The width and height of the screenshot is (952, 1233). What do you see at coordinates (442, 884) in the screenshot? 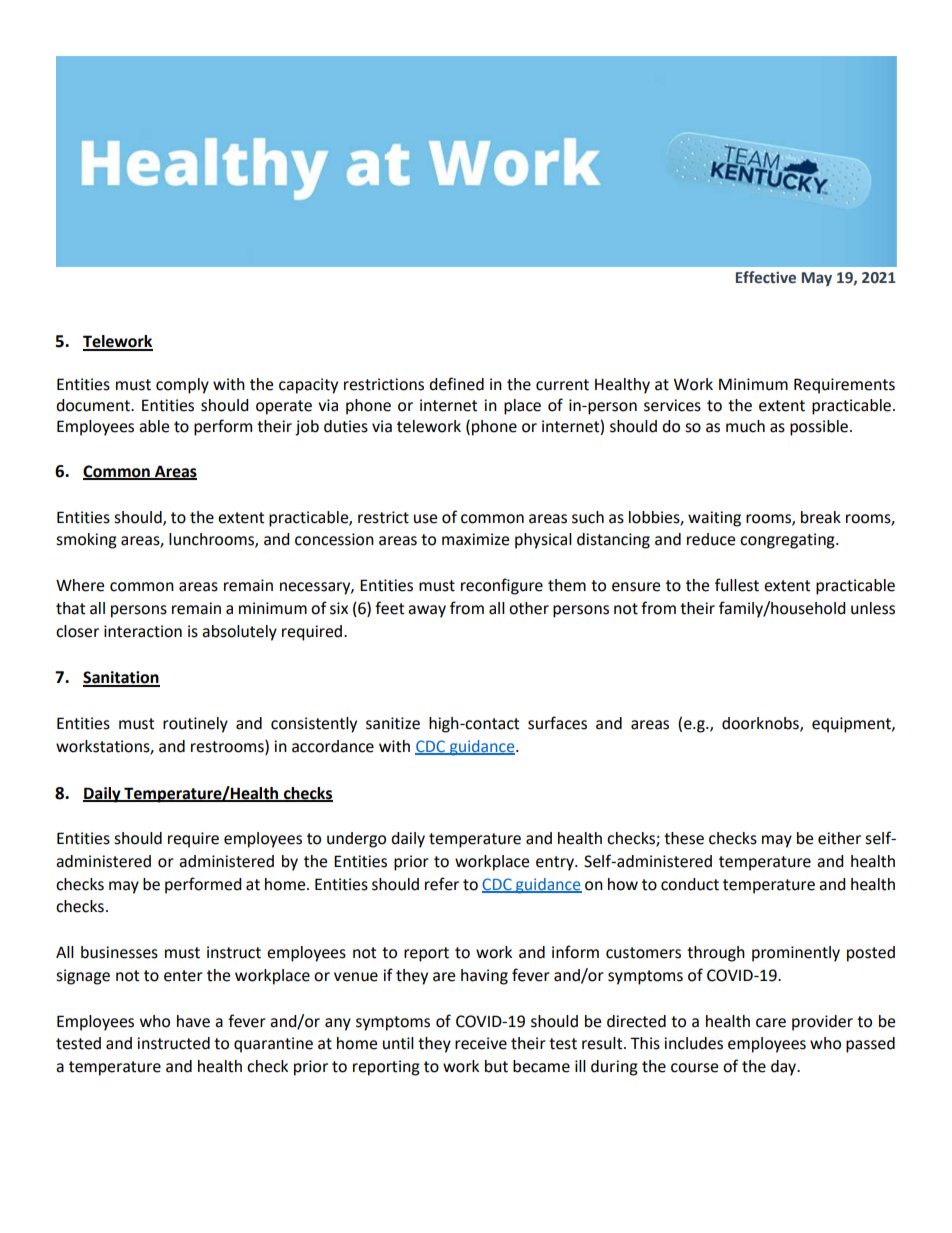
I see `refer` at bounding box center [442, 884].
